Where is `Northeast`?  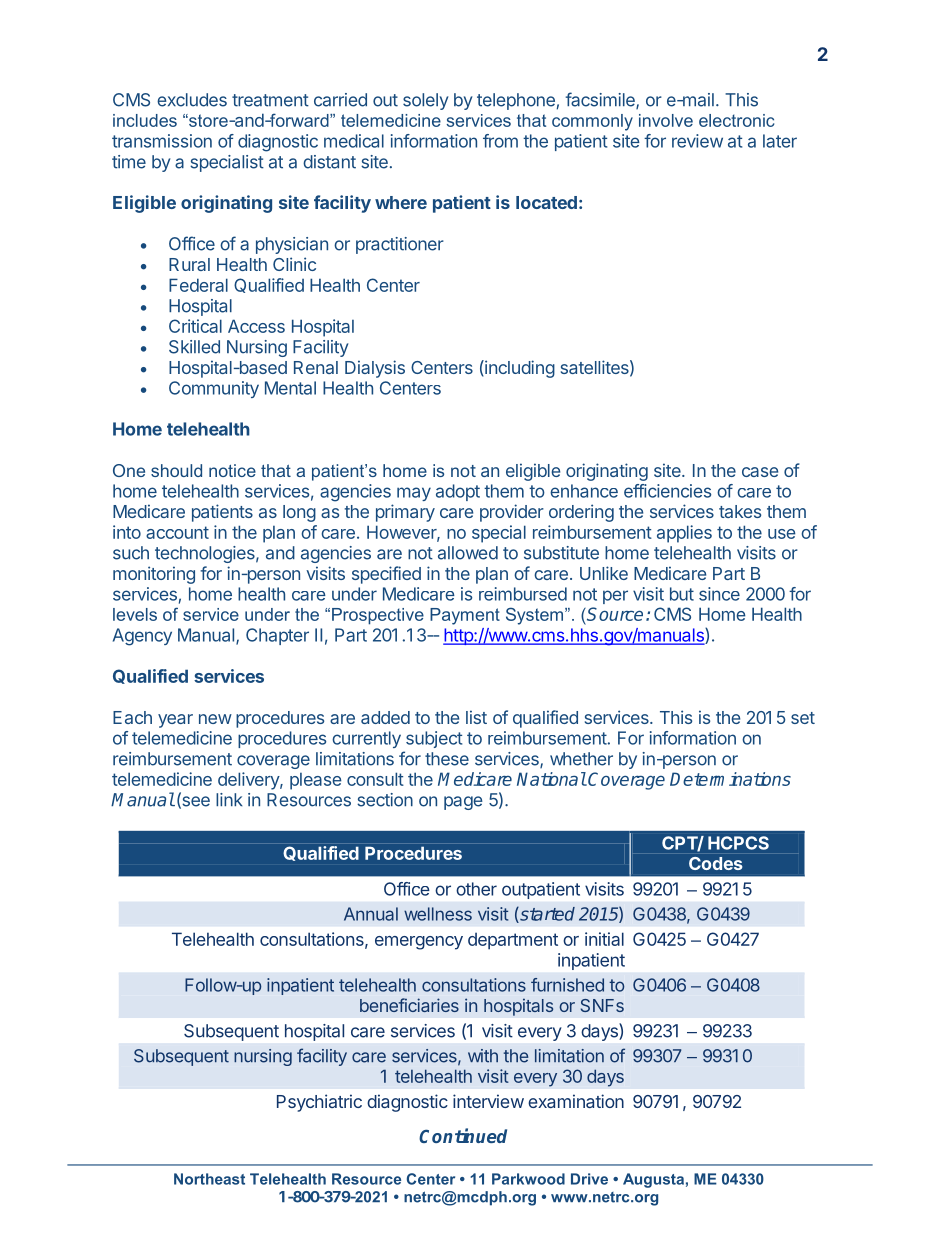
Northeast is located at coordinates (209, 1179).
